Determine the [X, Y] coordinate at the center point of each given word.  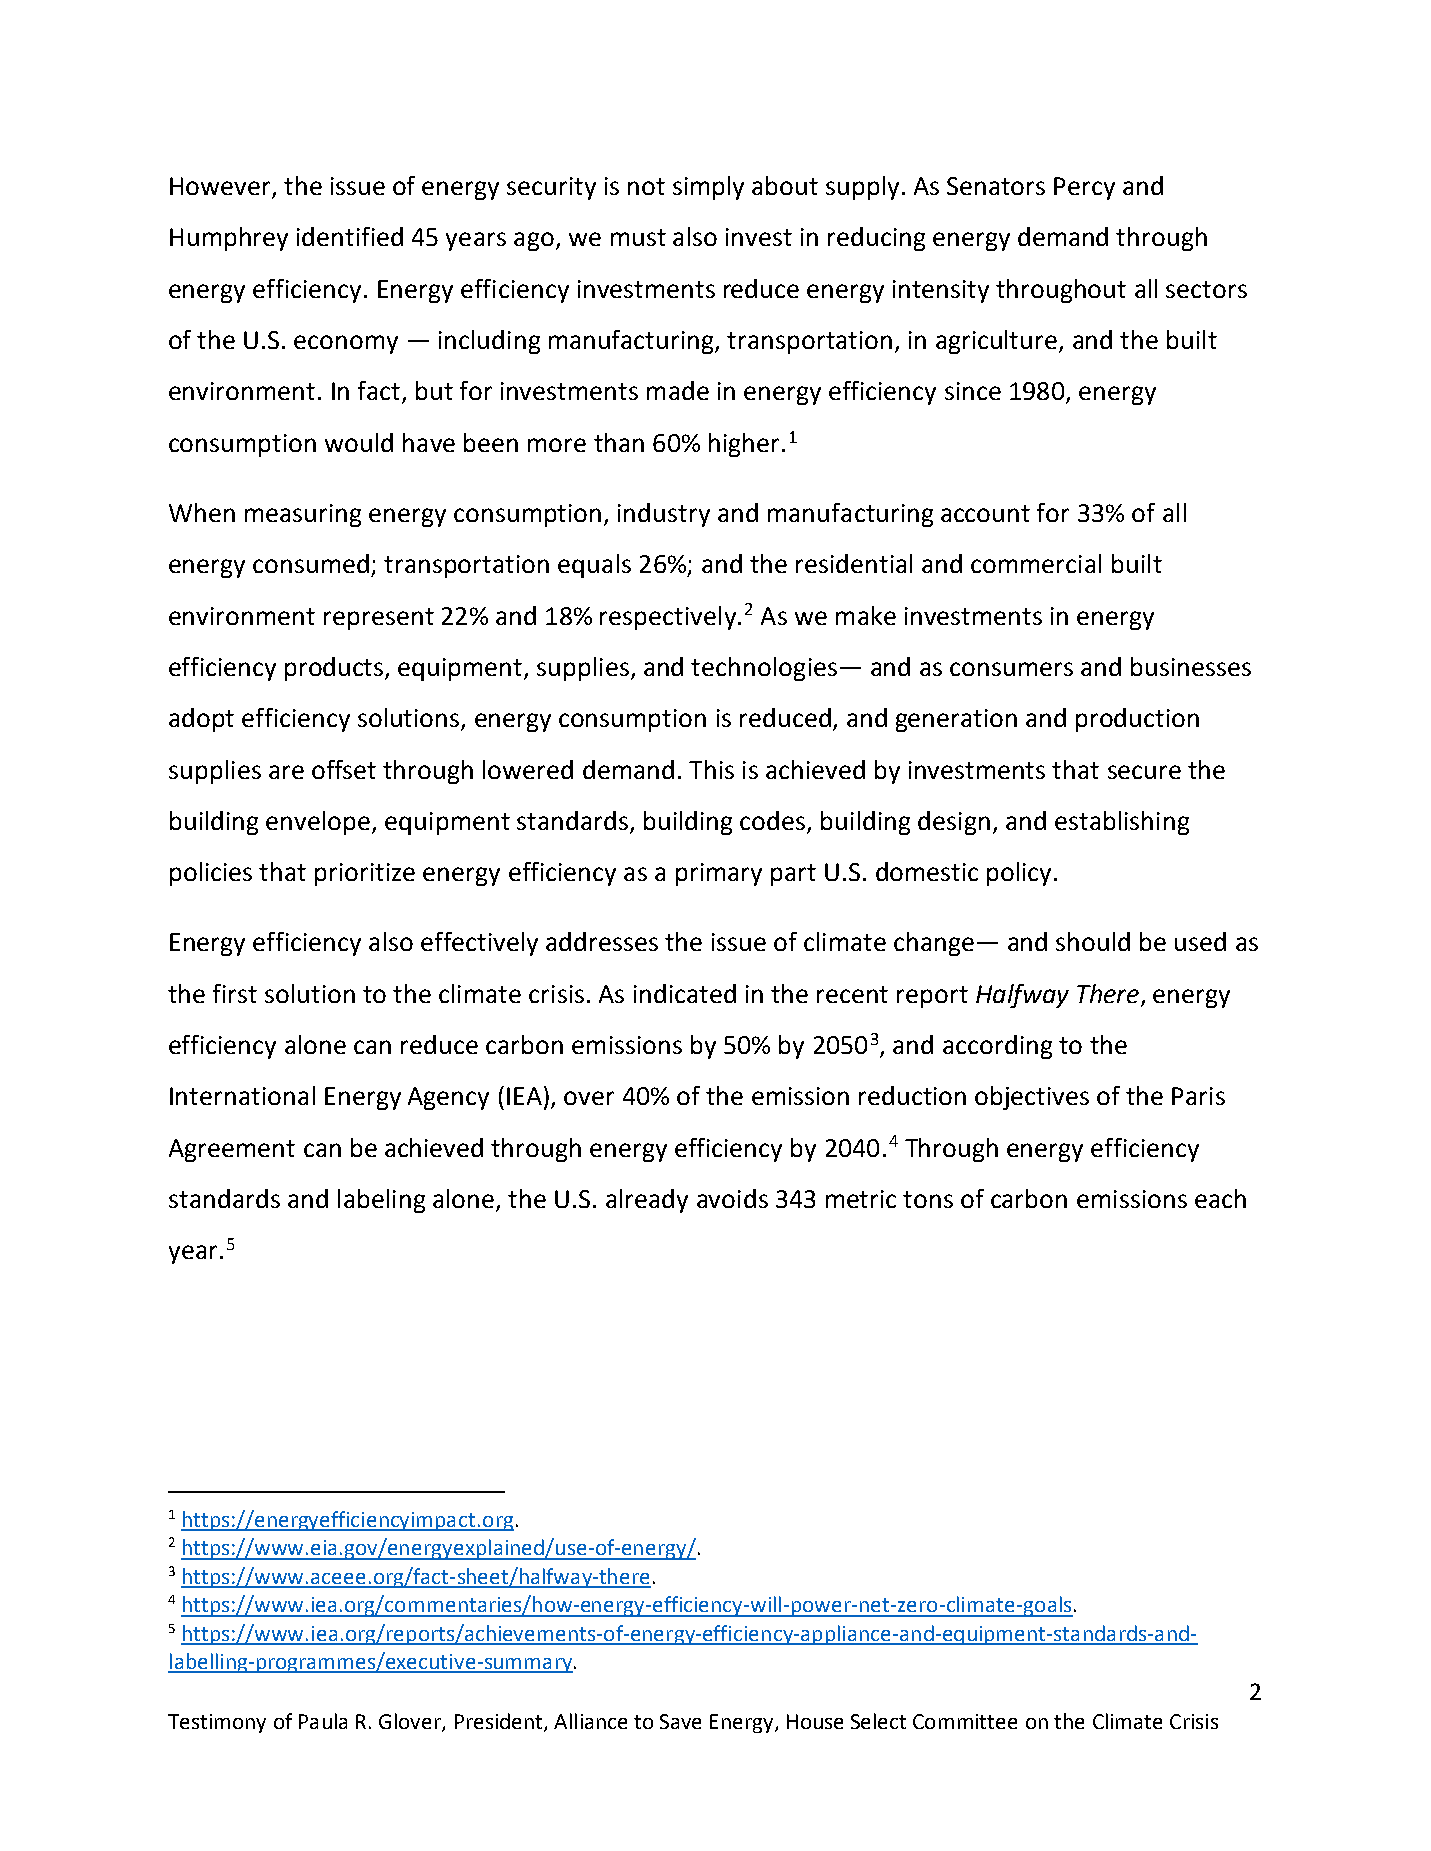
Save [680, 1721]
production [1137, 720]
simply [708, 188]
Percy [1084, 188]
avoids [732, 1198]
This [711, 769]
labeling [381, 1201]
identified [350, 236]
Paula [323, 1721]
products [335, 669]
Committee [965, 1721]
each [1220, 1198]
